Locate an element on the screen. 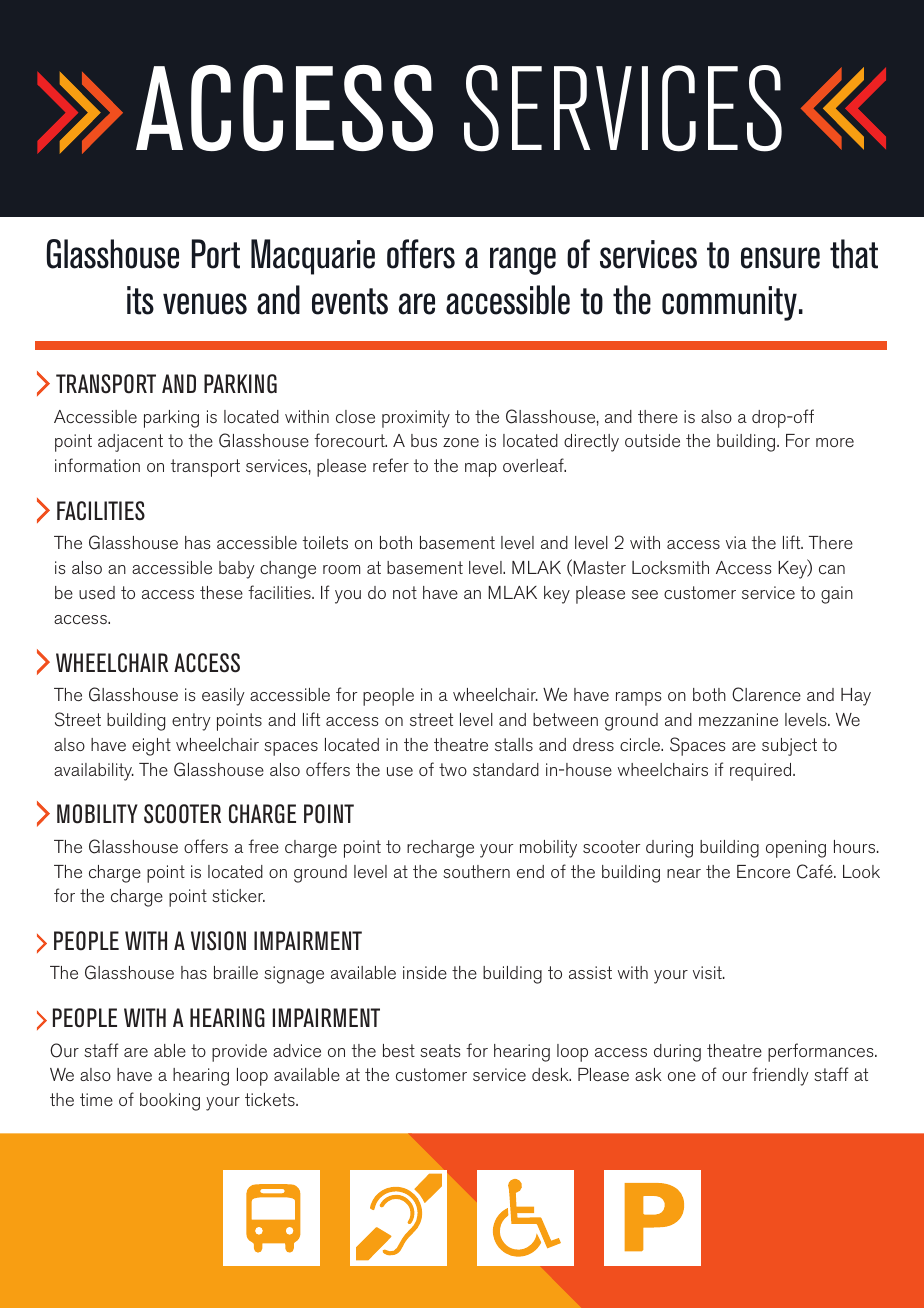  booking is located at coordinates (170, 1102).
